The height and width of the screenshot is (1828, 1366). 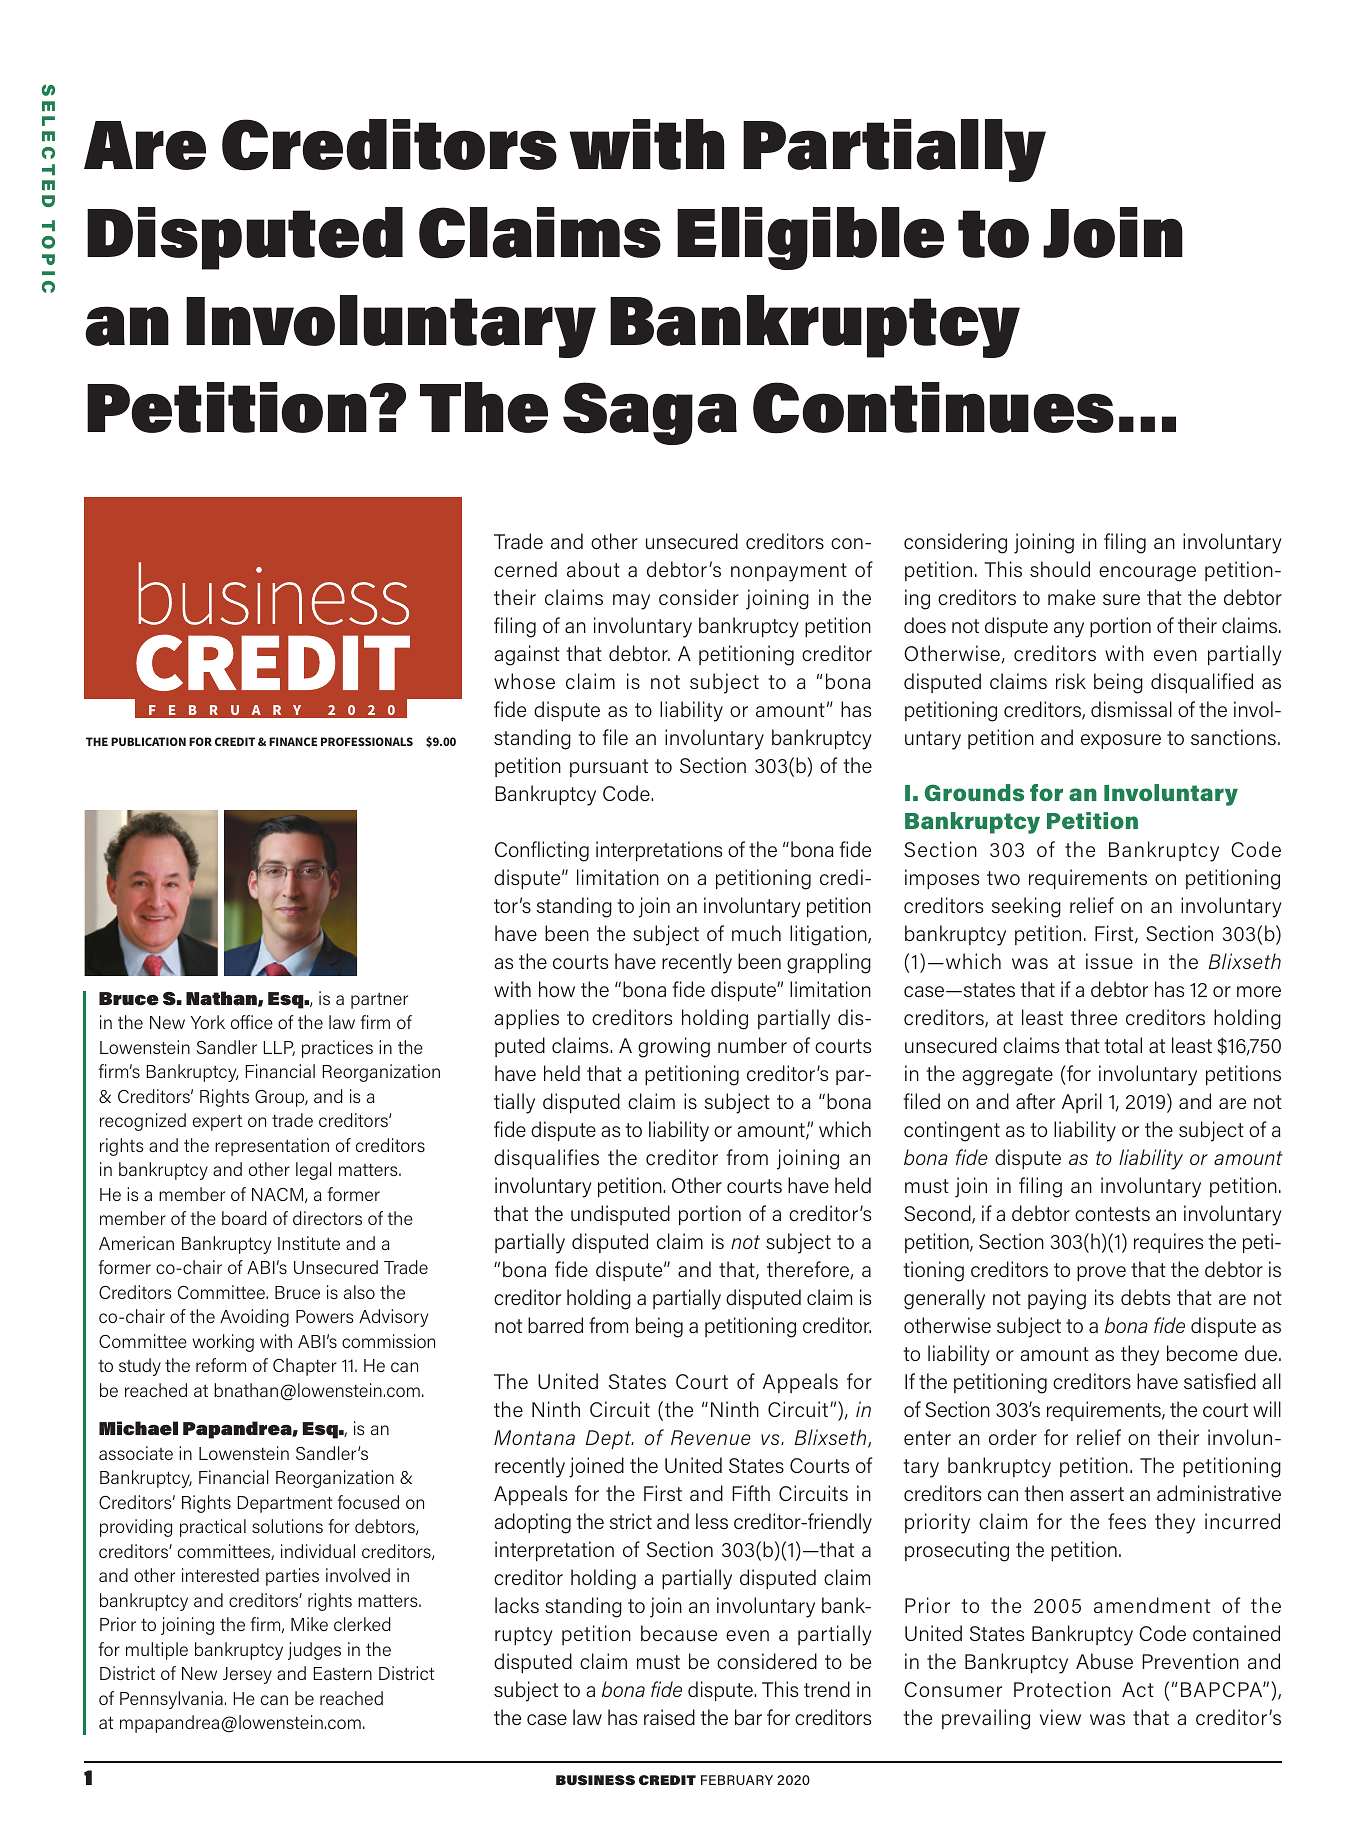 I want to click on therefore, so click(x=809, y=1270).
